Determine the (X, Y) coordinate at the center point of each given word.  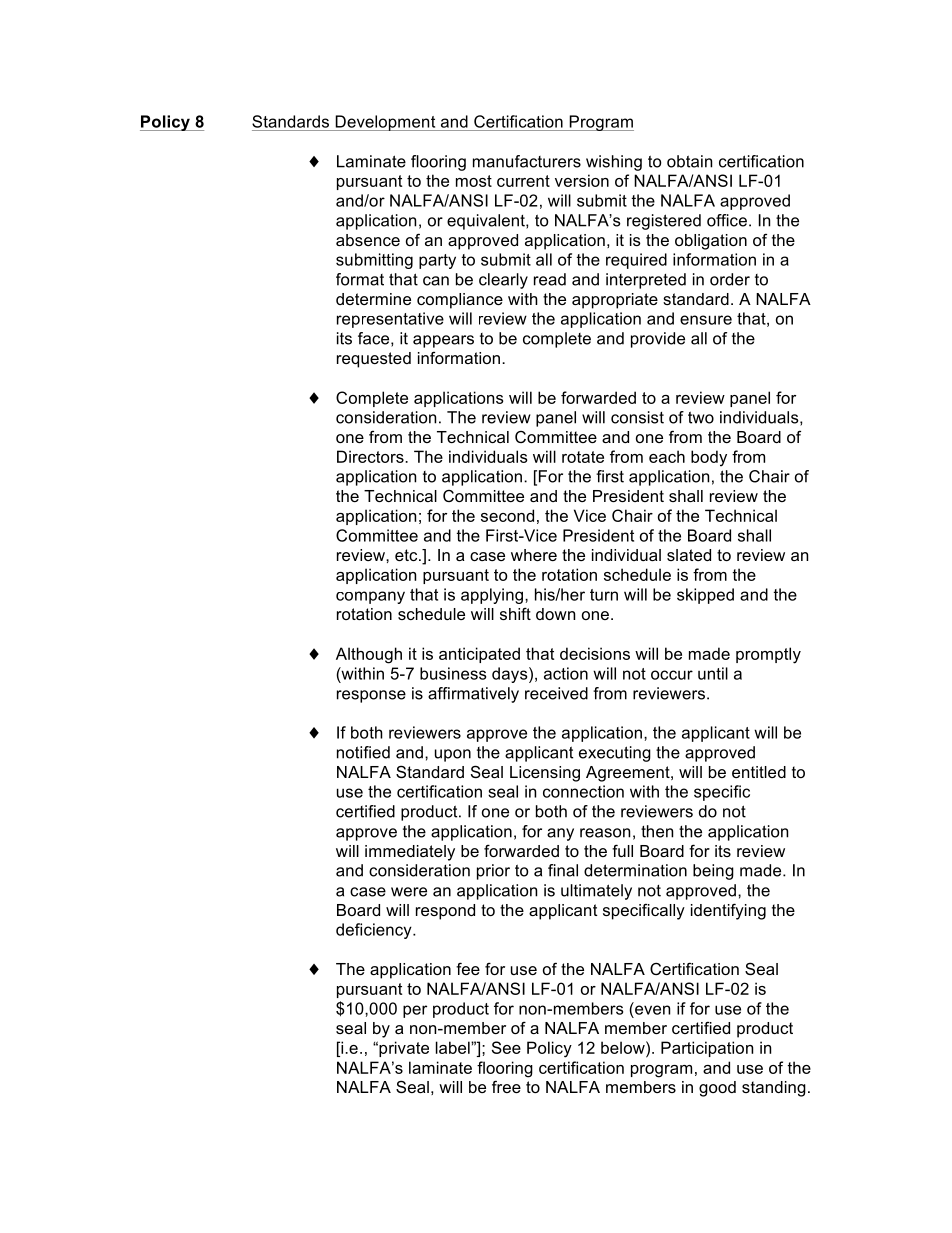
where (534, 555)
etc (407, 555)
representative (390, 320)
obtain (689, 161)
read (550, 279)
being (713, 872)
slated (689, 555)
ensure (706, 320)
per (415, 1011)
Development (385, 123)
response (371, 696)
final (563, 870)
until (713, 673)
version (582, 180)
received (556, 693)
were (409, 892)
